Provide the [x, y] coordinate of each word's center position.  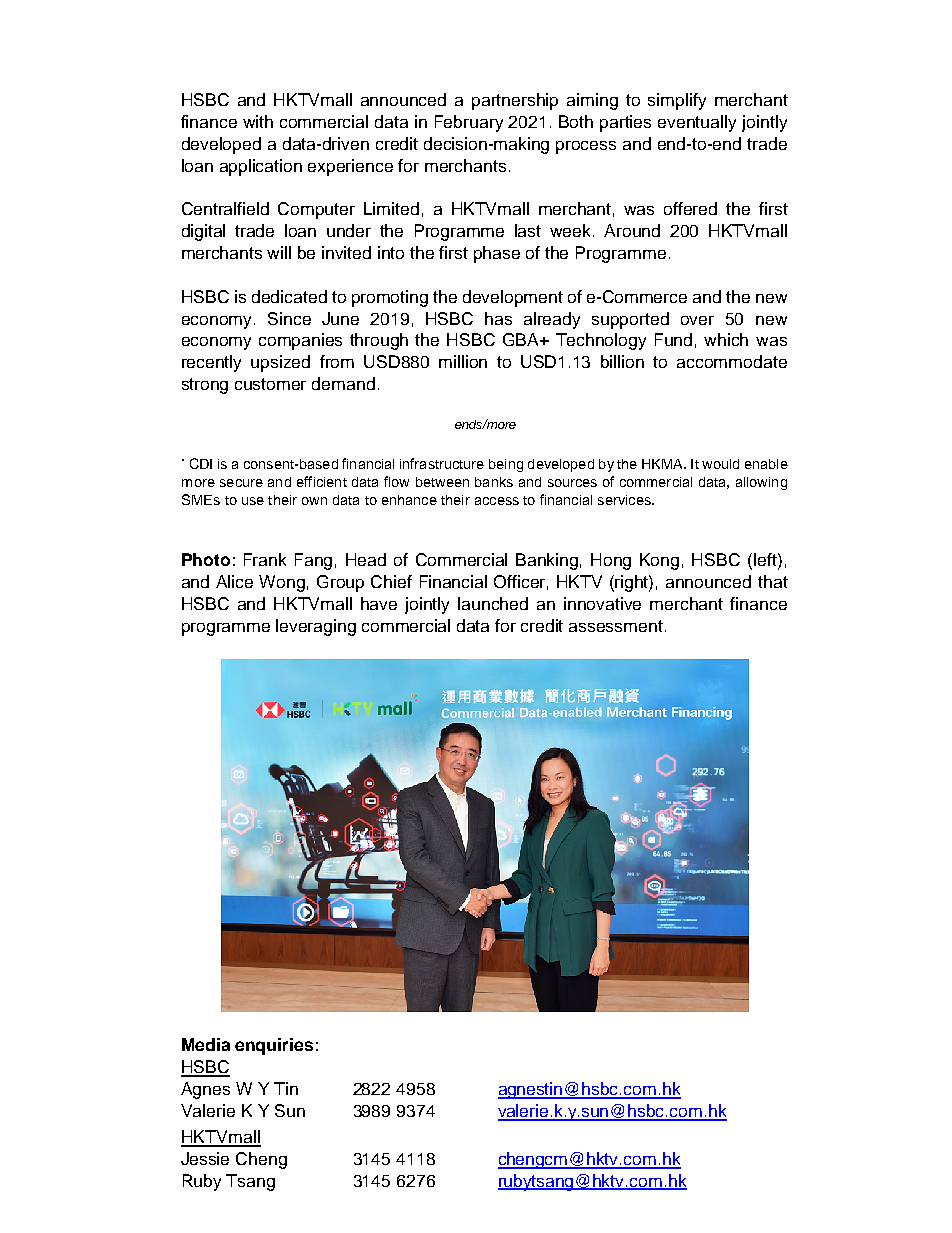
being [506, 465]
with [258, 121]
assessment [616, 626]
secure [241, 483]
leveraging [316, 627]
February [469, 123]
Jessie [205, 1158]
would [720, 464]
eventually [697, 123]
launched [493, 603]
